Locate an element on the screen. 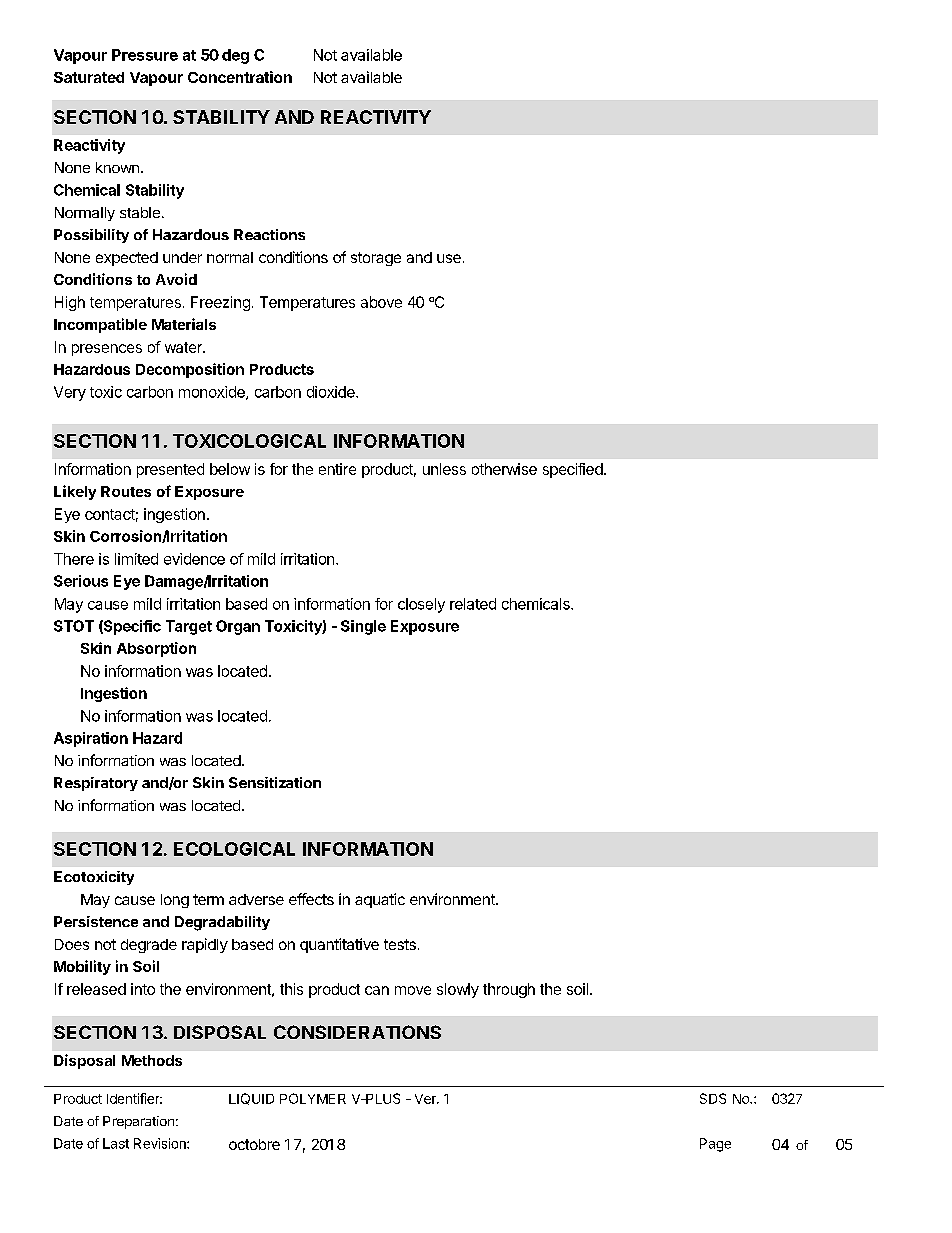  limited is located at coordinates (136, 559).
